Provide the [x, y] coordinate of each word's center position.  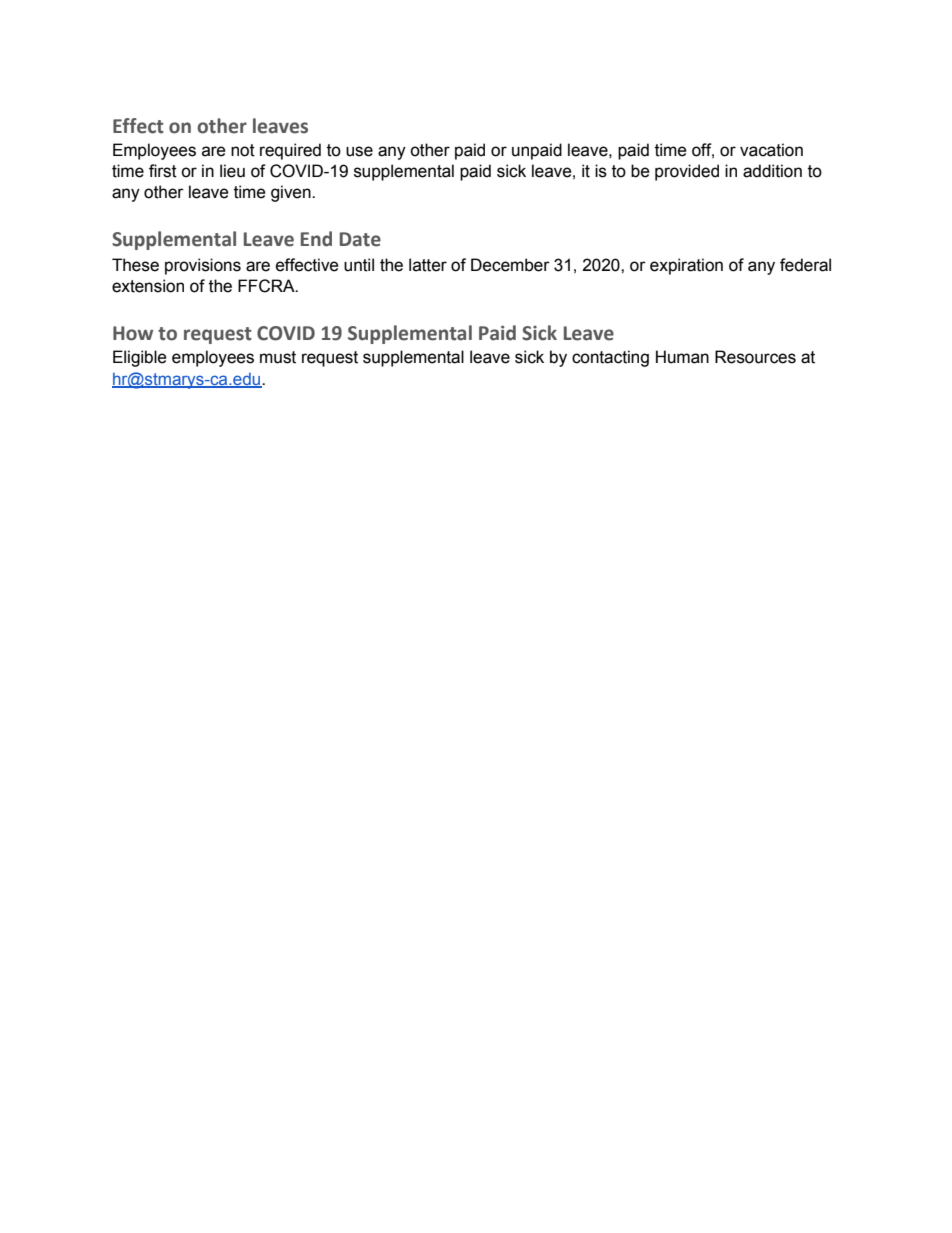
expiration [686, 266]
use [359, 151]
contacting [610, 358]
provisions [203, 266]
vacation [771, 150]
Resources [755, 357]
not [243, 150]
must [278, 357]
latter [428, 265]
